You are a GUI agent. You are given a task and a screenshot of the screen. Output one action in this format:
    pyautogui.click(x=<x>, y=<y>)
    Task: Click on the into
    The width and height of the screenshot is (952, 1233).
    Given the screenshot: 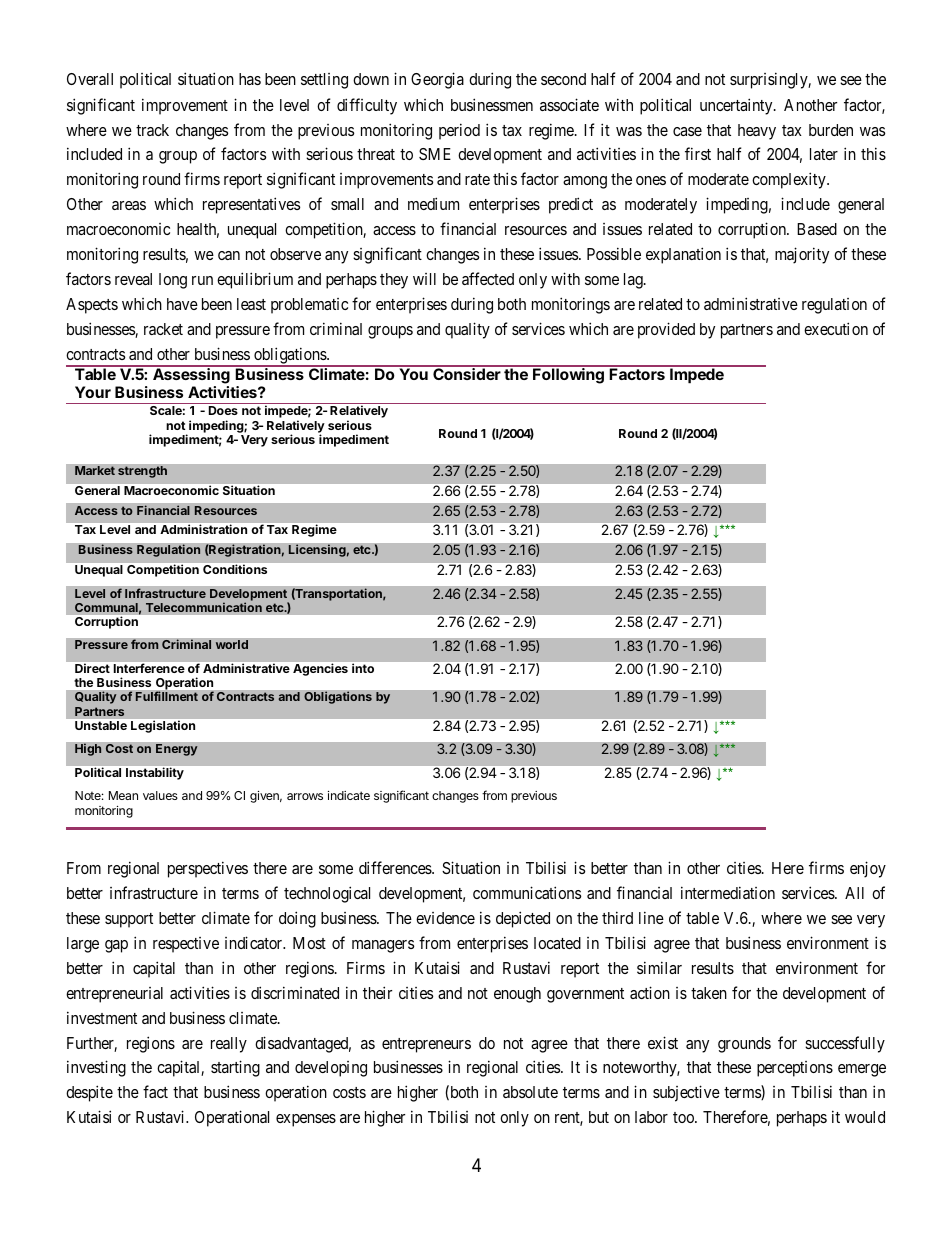 What is the action you would take?
    pyautogui.click(x=363, y=668)
